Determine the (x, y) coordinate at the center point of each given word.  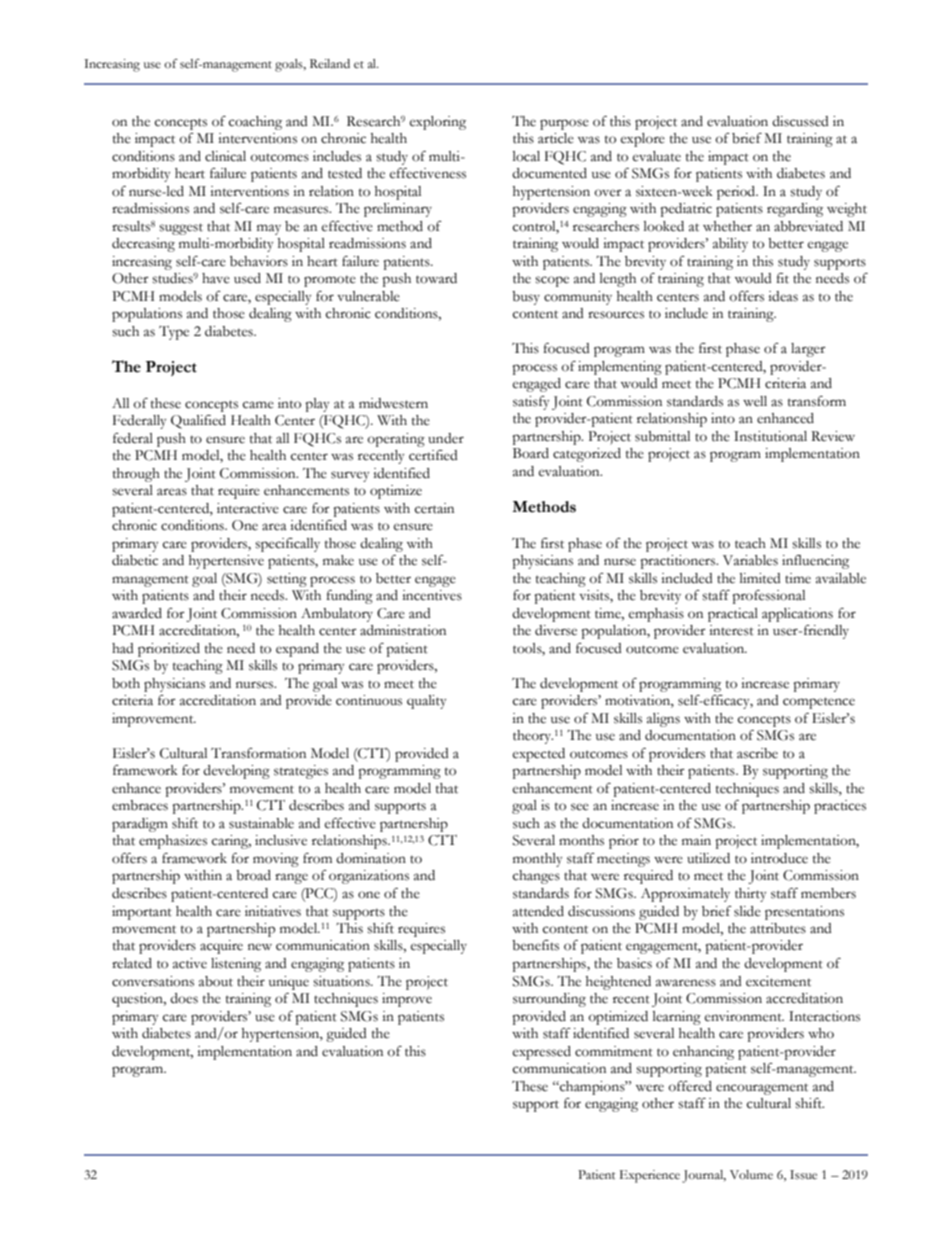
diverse (556, 630)
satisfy (531, 403)
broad (253, 875)
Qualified (198, 422)
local (526, 156)
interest (731, 630)
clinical (225, 156)
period (737, 193)
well (755, 401)
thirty (750, 895)
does (184, 998)
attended (538, 911)
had (123, 648)
